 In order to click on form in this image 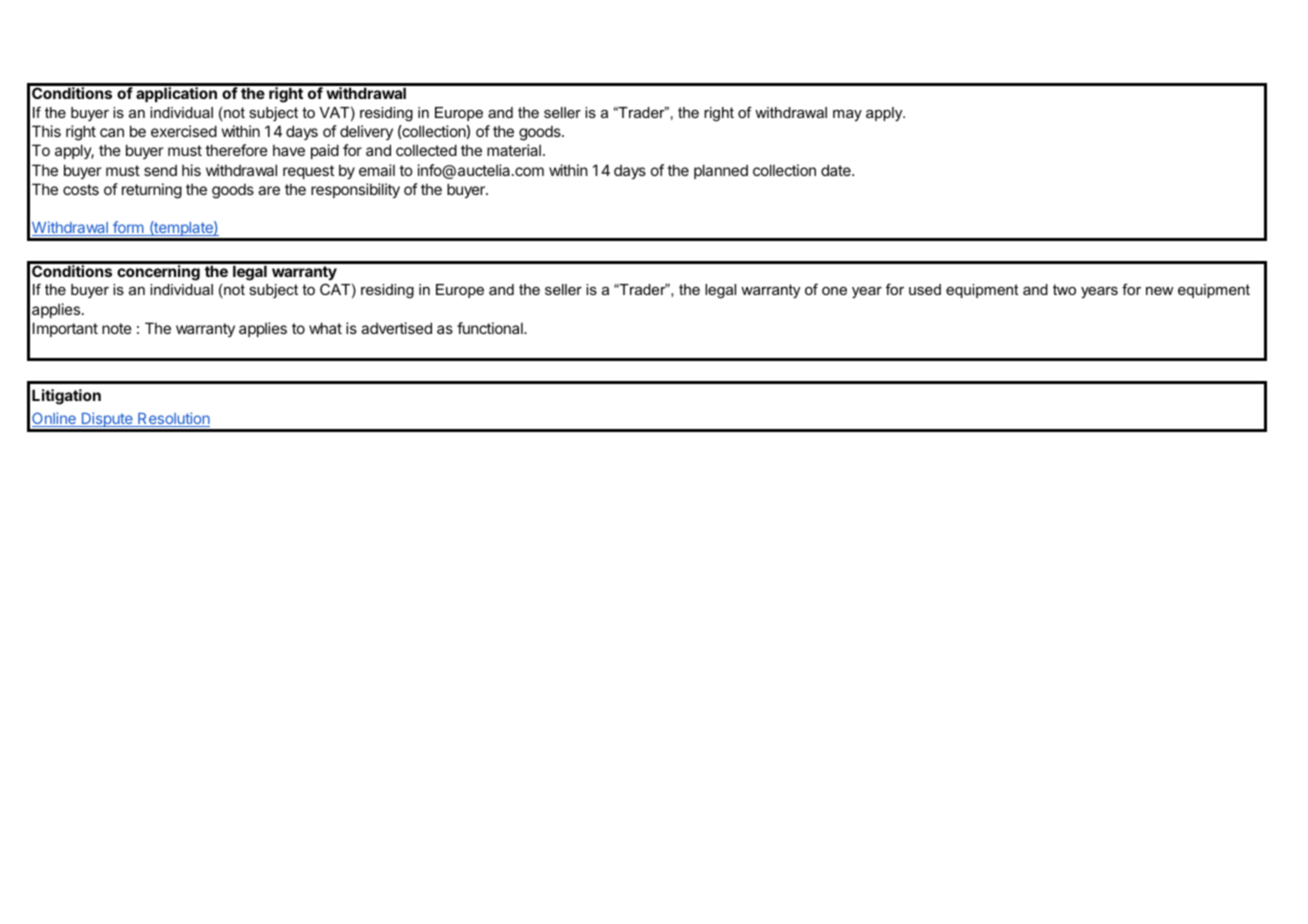, I will do `click(128, 228)`.
